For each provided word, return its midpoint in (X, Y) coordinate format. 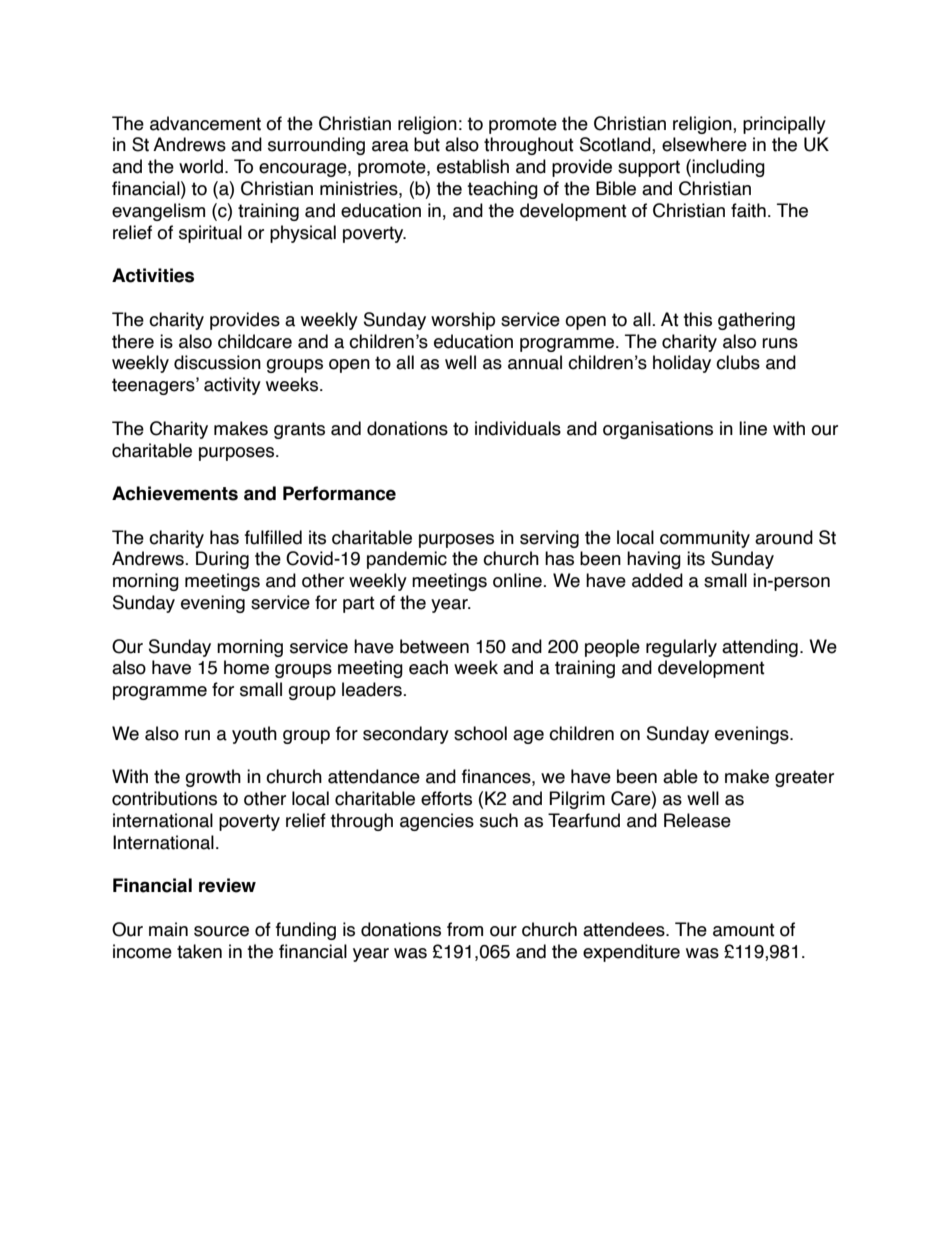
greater (804, 778)
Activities (153, 275)
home (246, 667)
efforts (446, 798)
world (201, 166)
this (697, 319)
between (434, 646)
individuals (518, 428)
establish (473, 166)
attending (760, 648)
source (221, 931)
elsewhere (704, 144)
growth (213, 778)
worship (463, 321)
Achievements (175, 493)
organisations (658, 430)
